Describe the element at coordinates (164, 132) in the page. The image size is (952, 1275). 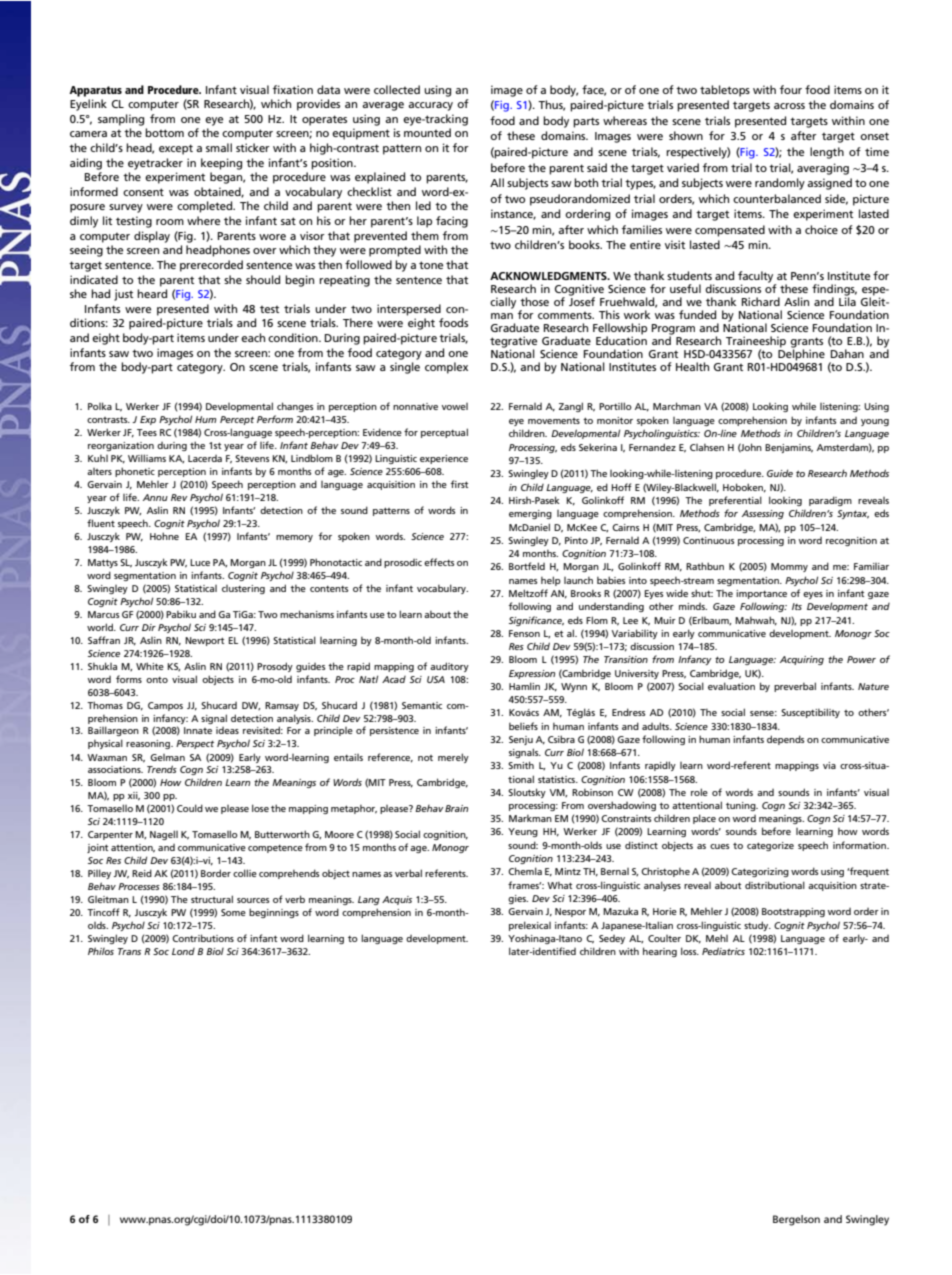
I see `bottom` at that location.
